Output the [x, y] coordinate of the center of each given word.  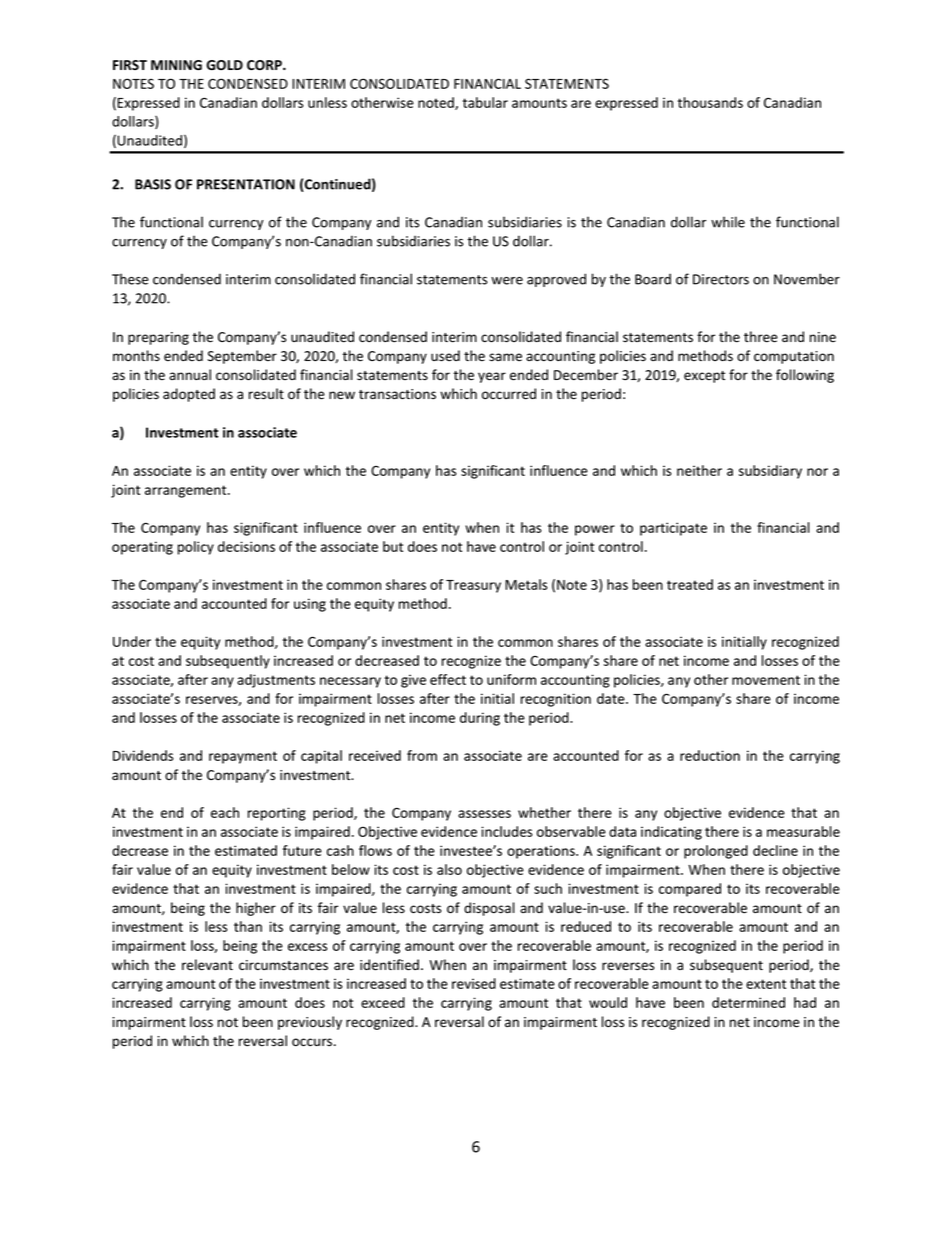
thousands [710, 102]
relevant [207, 965]
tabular [485, 102]
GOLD [224, 65]
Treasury [473, 586]
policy [196, 548]
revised [474, 983]
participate [673, 529]
